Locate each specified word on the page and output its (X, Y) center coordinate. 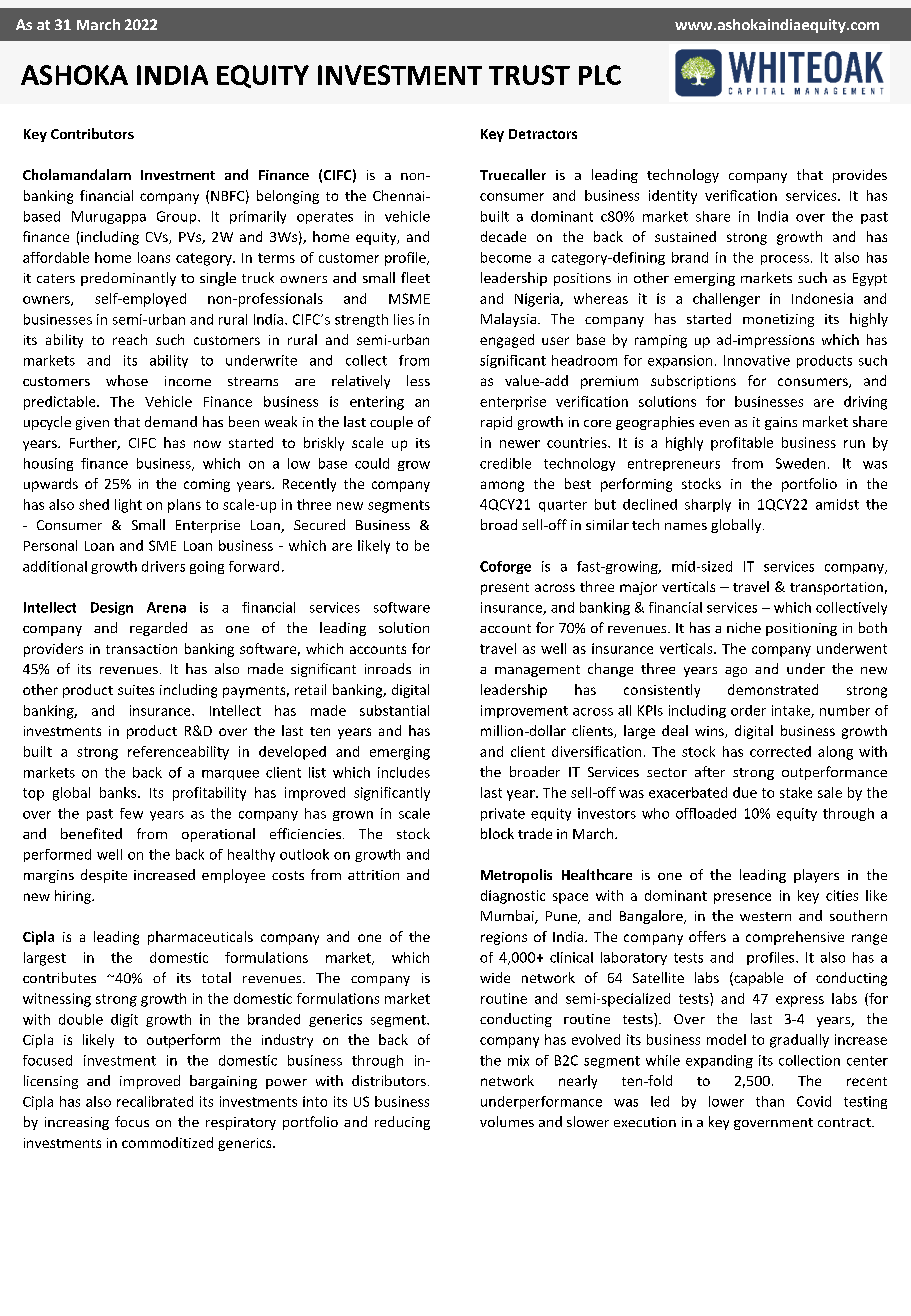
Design (112, 608)
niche (744, 627)
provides (860, 176)
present (505, 589)
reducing (402, 1123)
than (770, 1101)
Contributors (92, 133)
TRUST (529, 75)
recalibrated (155, 1101)
